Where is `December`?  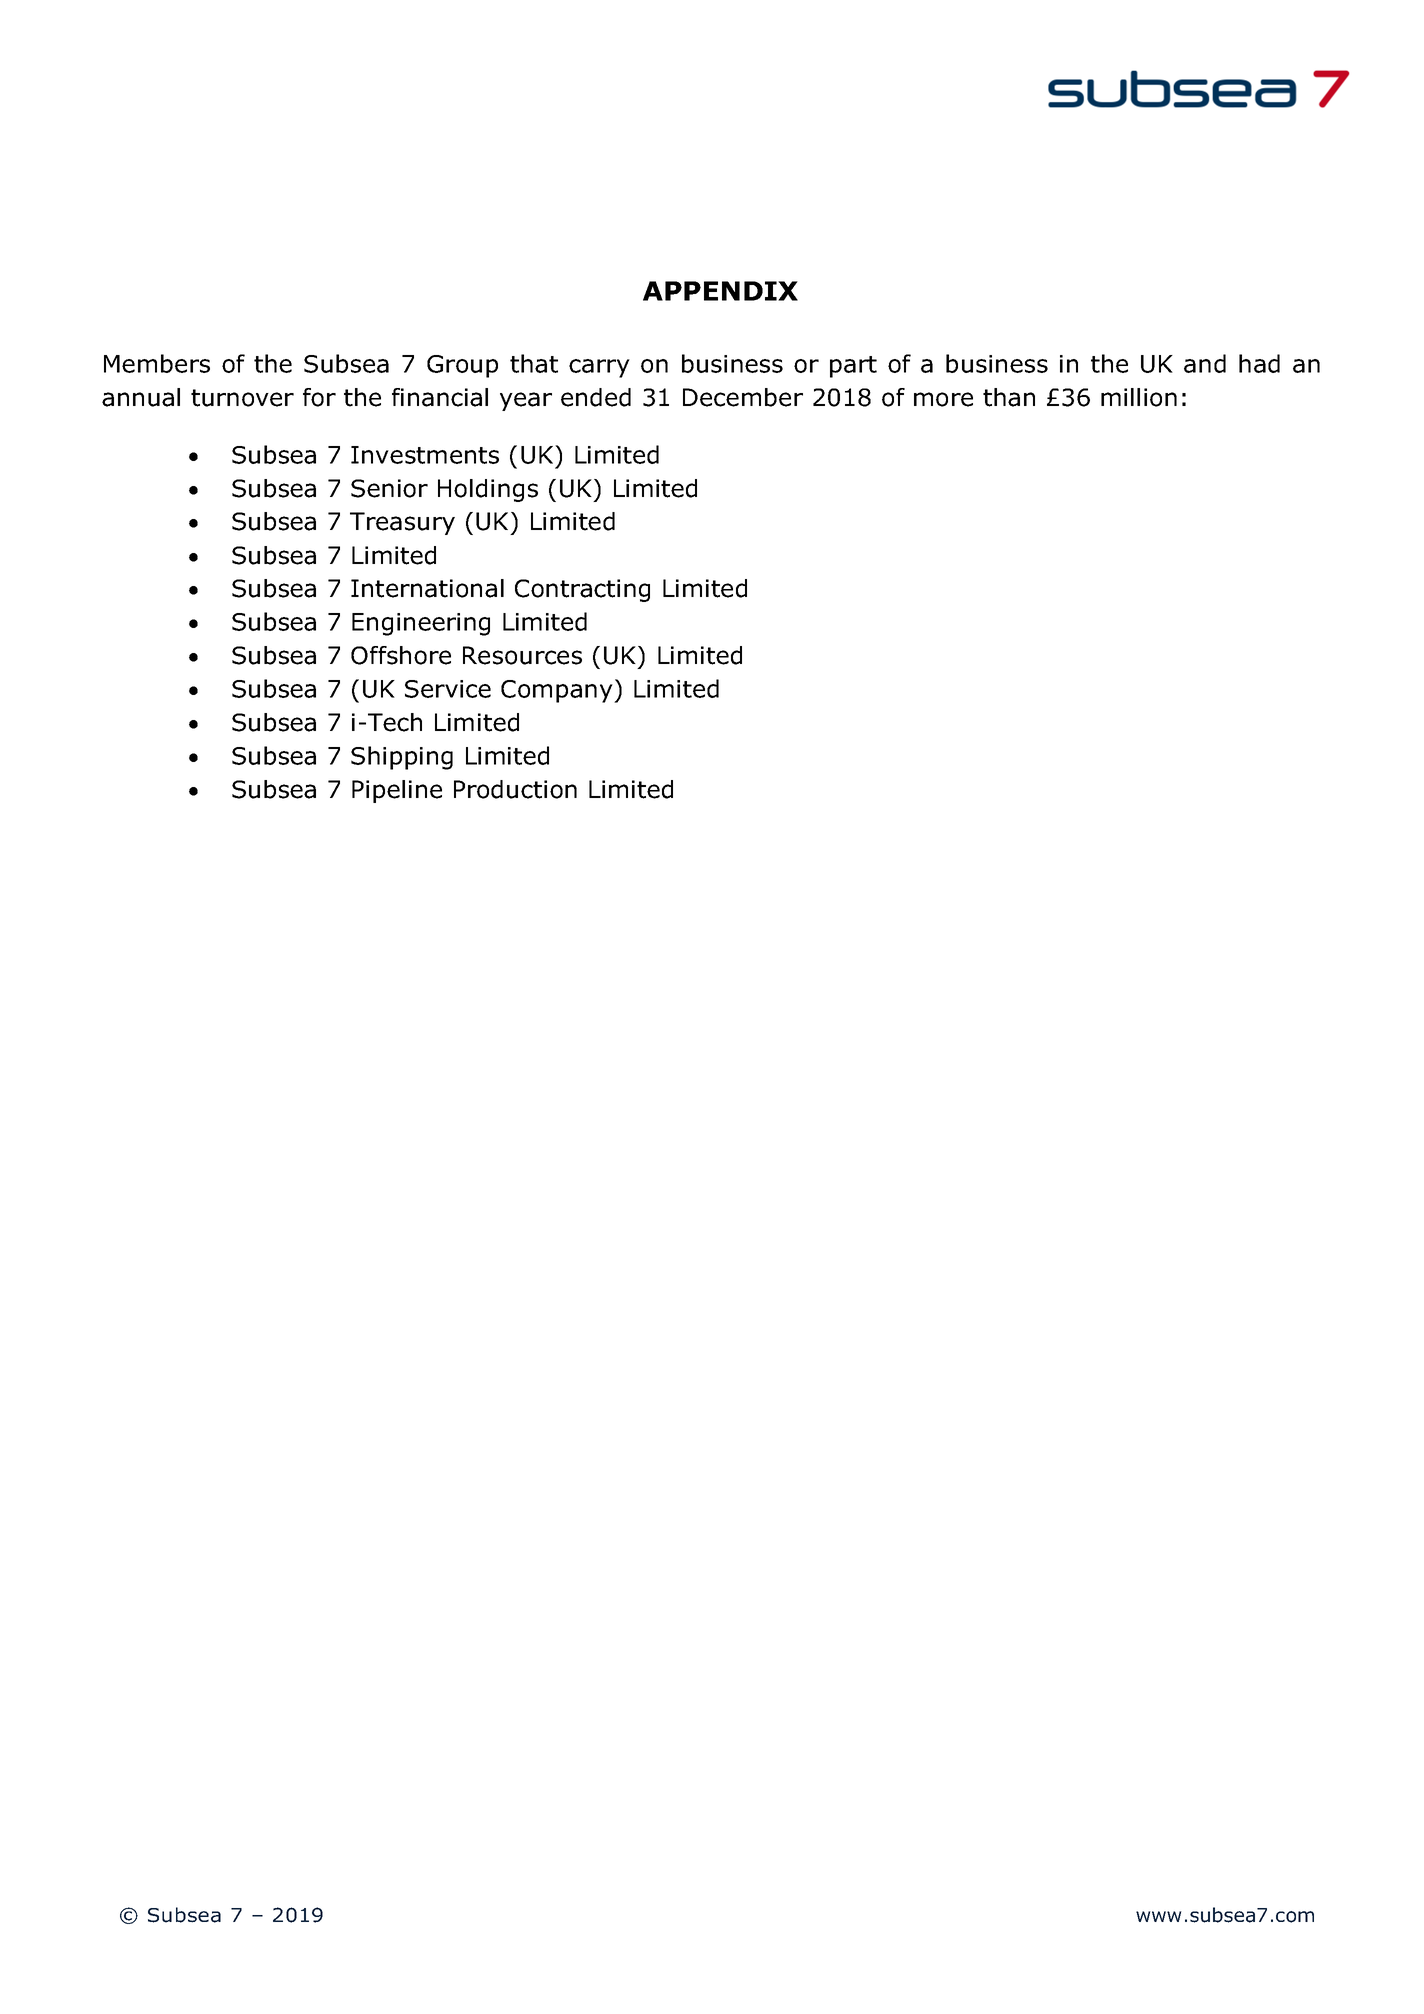 December is located at coordinates (743, 397).
